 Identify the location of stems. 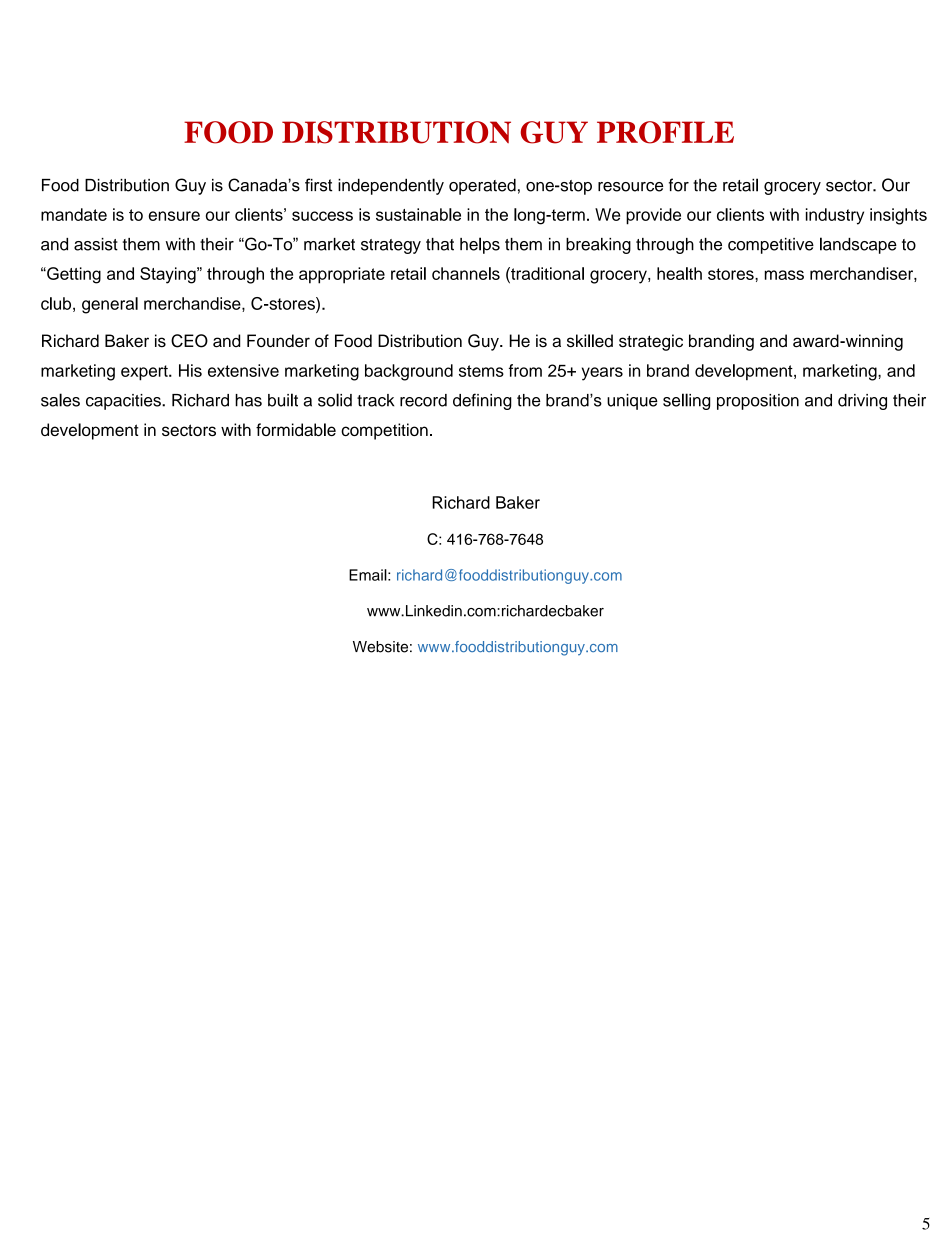
(481, 371).
